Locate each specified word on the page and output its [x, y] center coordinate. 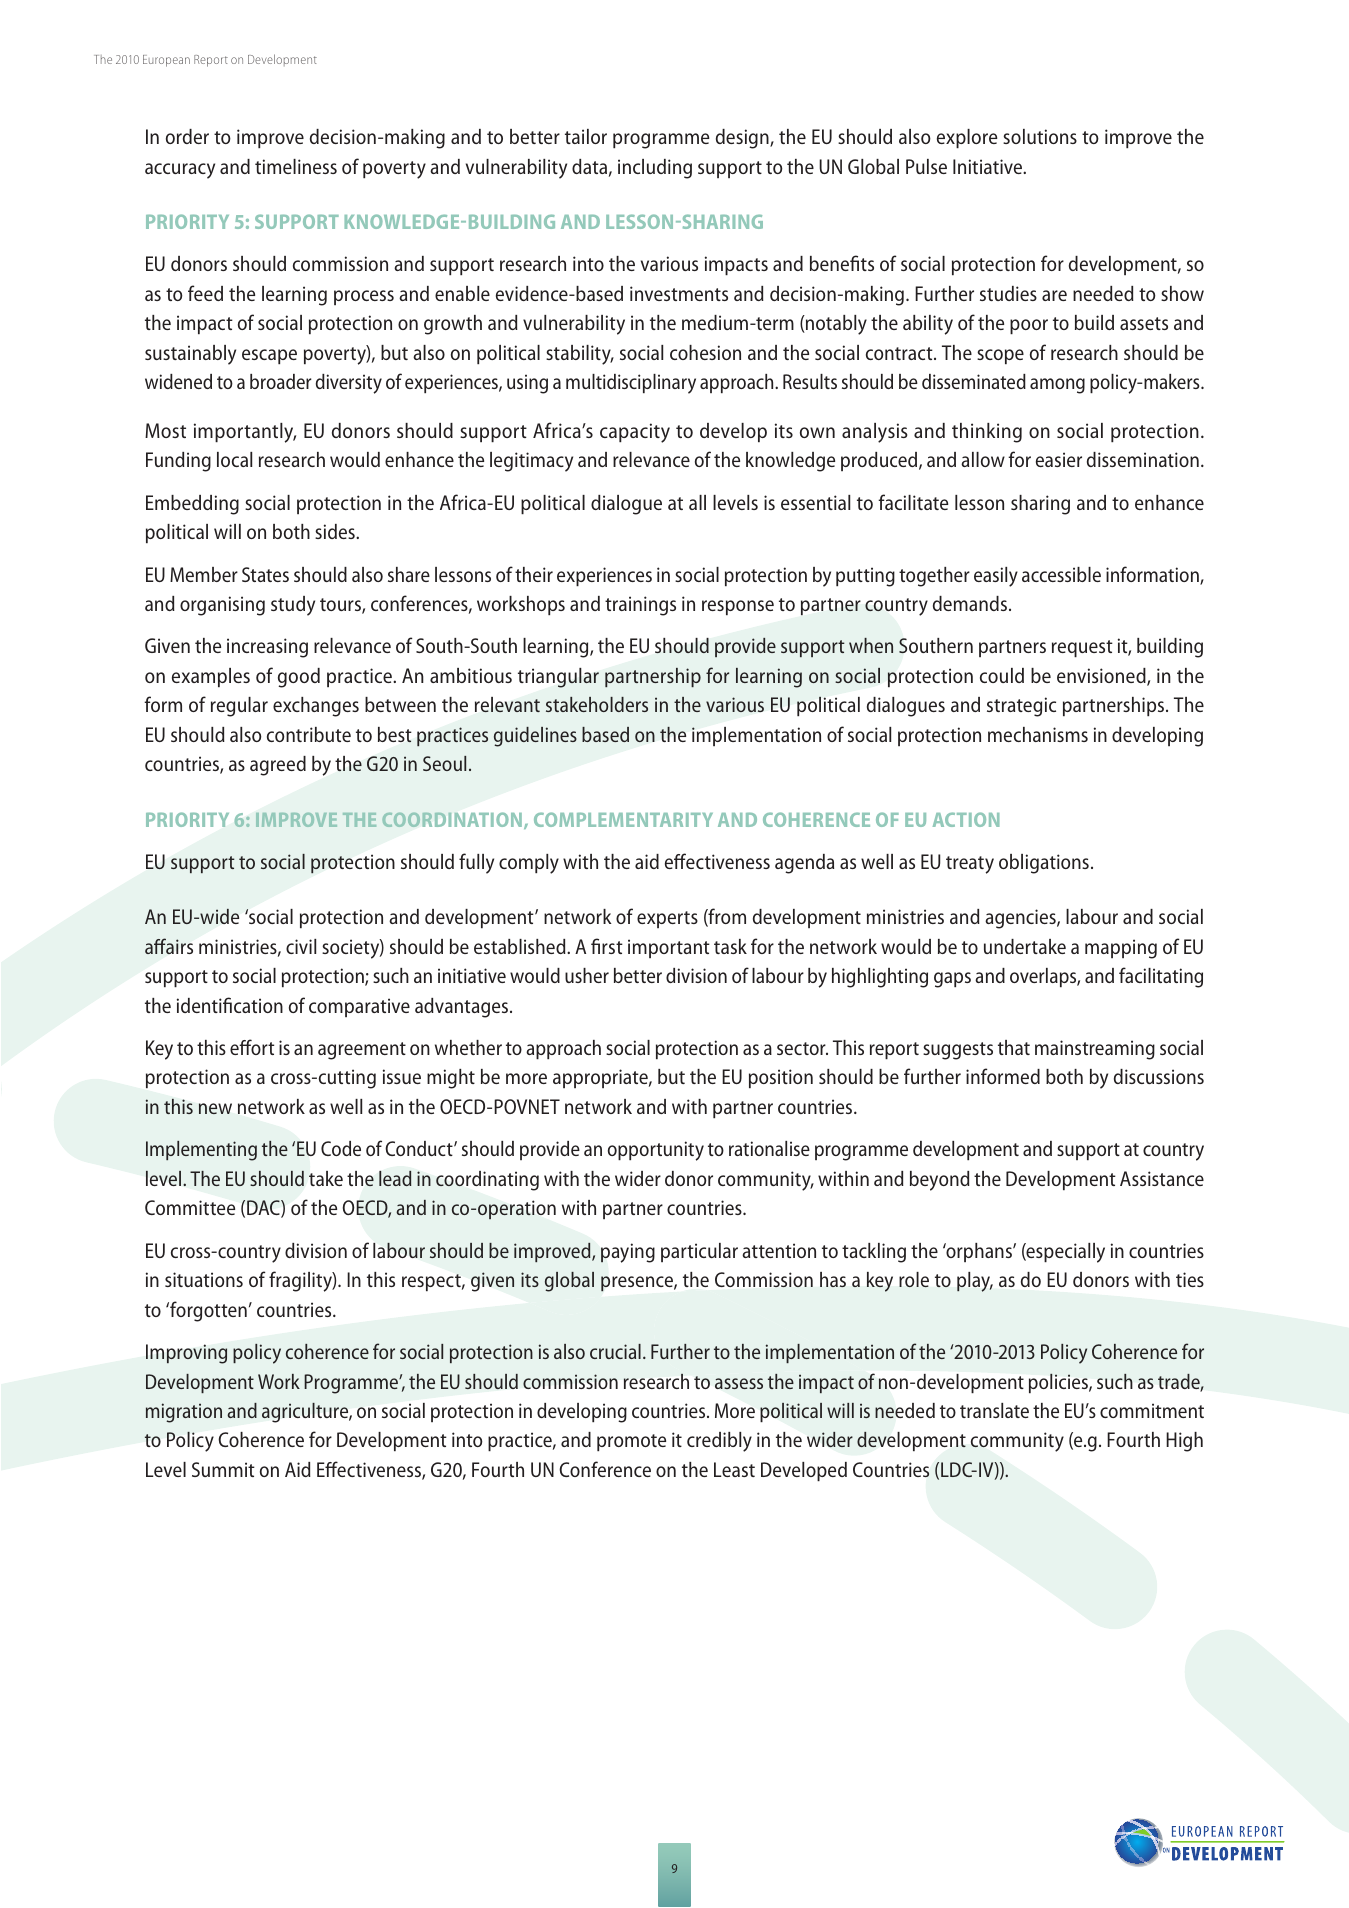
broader [281, 381]
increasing [267, 648]
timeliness [296, 166]
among [1057, 386]
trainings [640, 606]
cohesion [705, 352]
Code [341, 1148]
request [1082, 648]
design [743, 139]
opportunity [656, 1151]
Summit [223, 1469]
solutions [1040, 136]
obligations [1044, 864]
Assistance [1162, 1178]
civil [301, 946]
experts [667, 919]
